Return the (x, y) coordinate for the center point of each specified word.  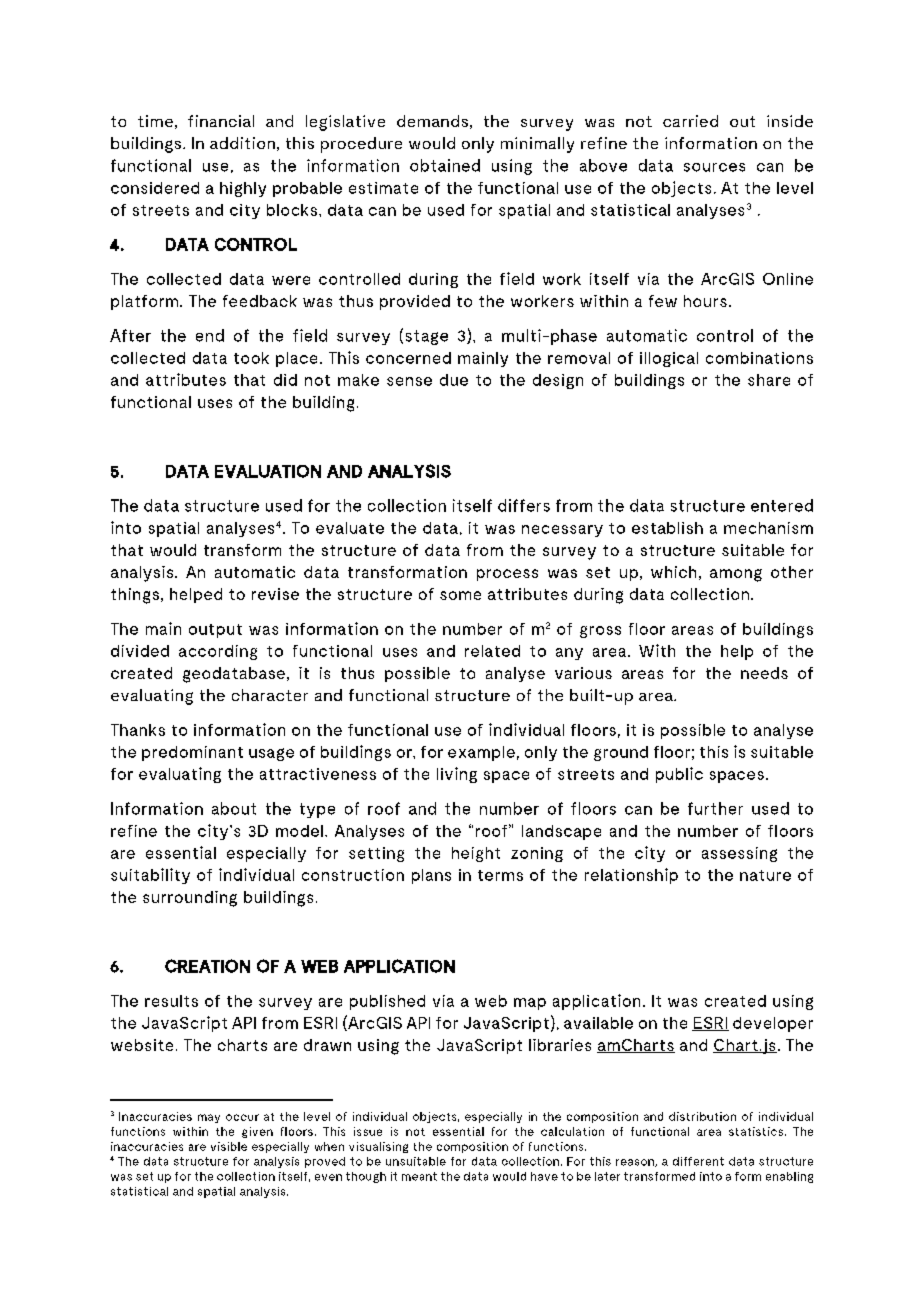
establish (667, 528)
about (234, 808)
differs (524, 505)
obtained (445, 165)
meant (419, 1176)
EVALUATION (268, 471)
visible (229, 1146)
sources (714, 167)
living (457, 775)
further (715, 808)
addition (242, 143)
